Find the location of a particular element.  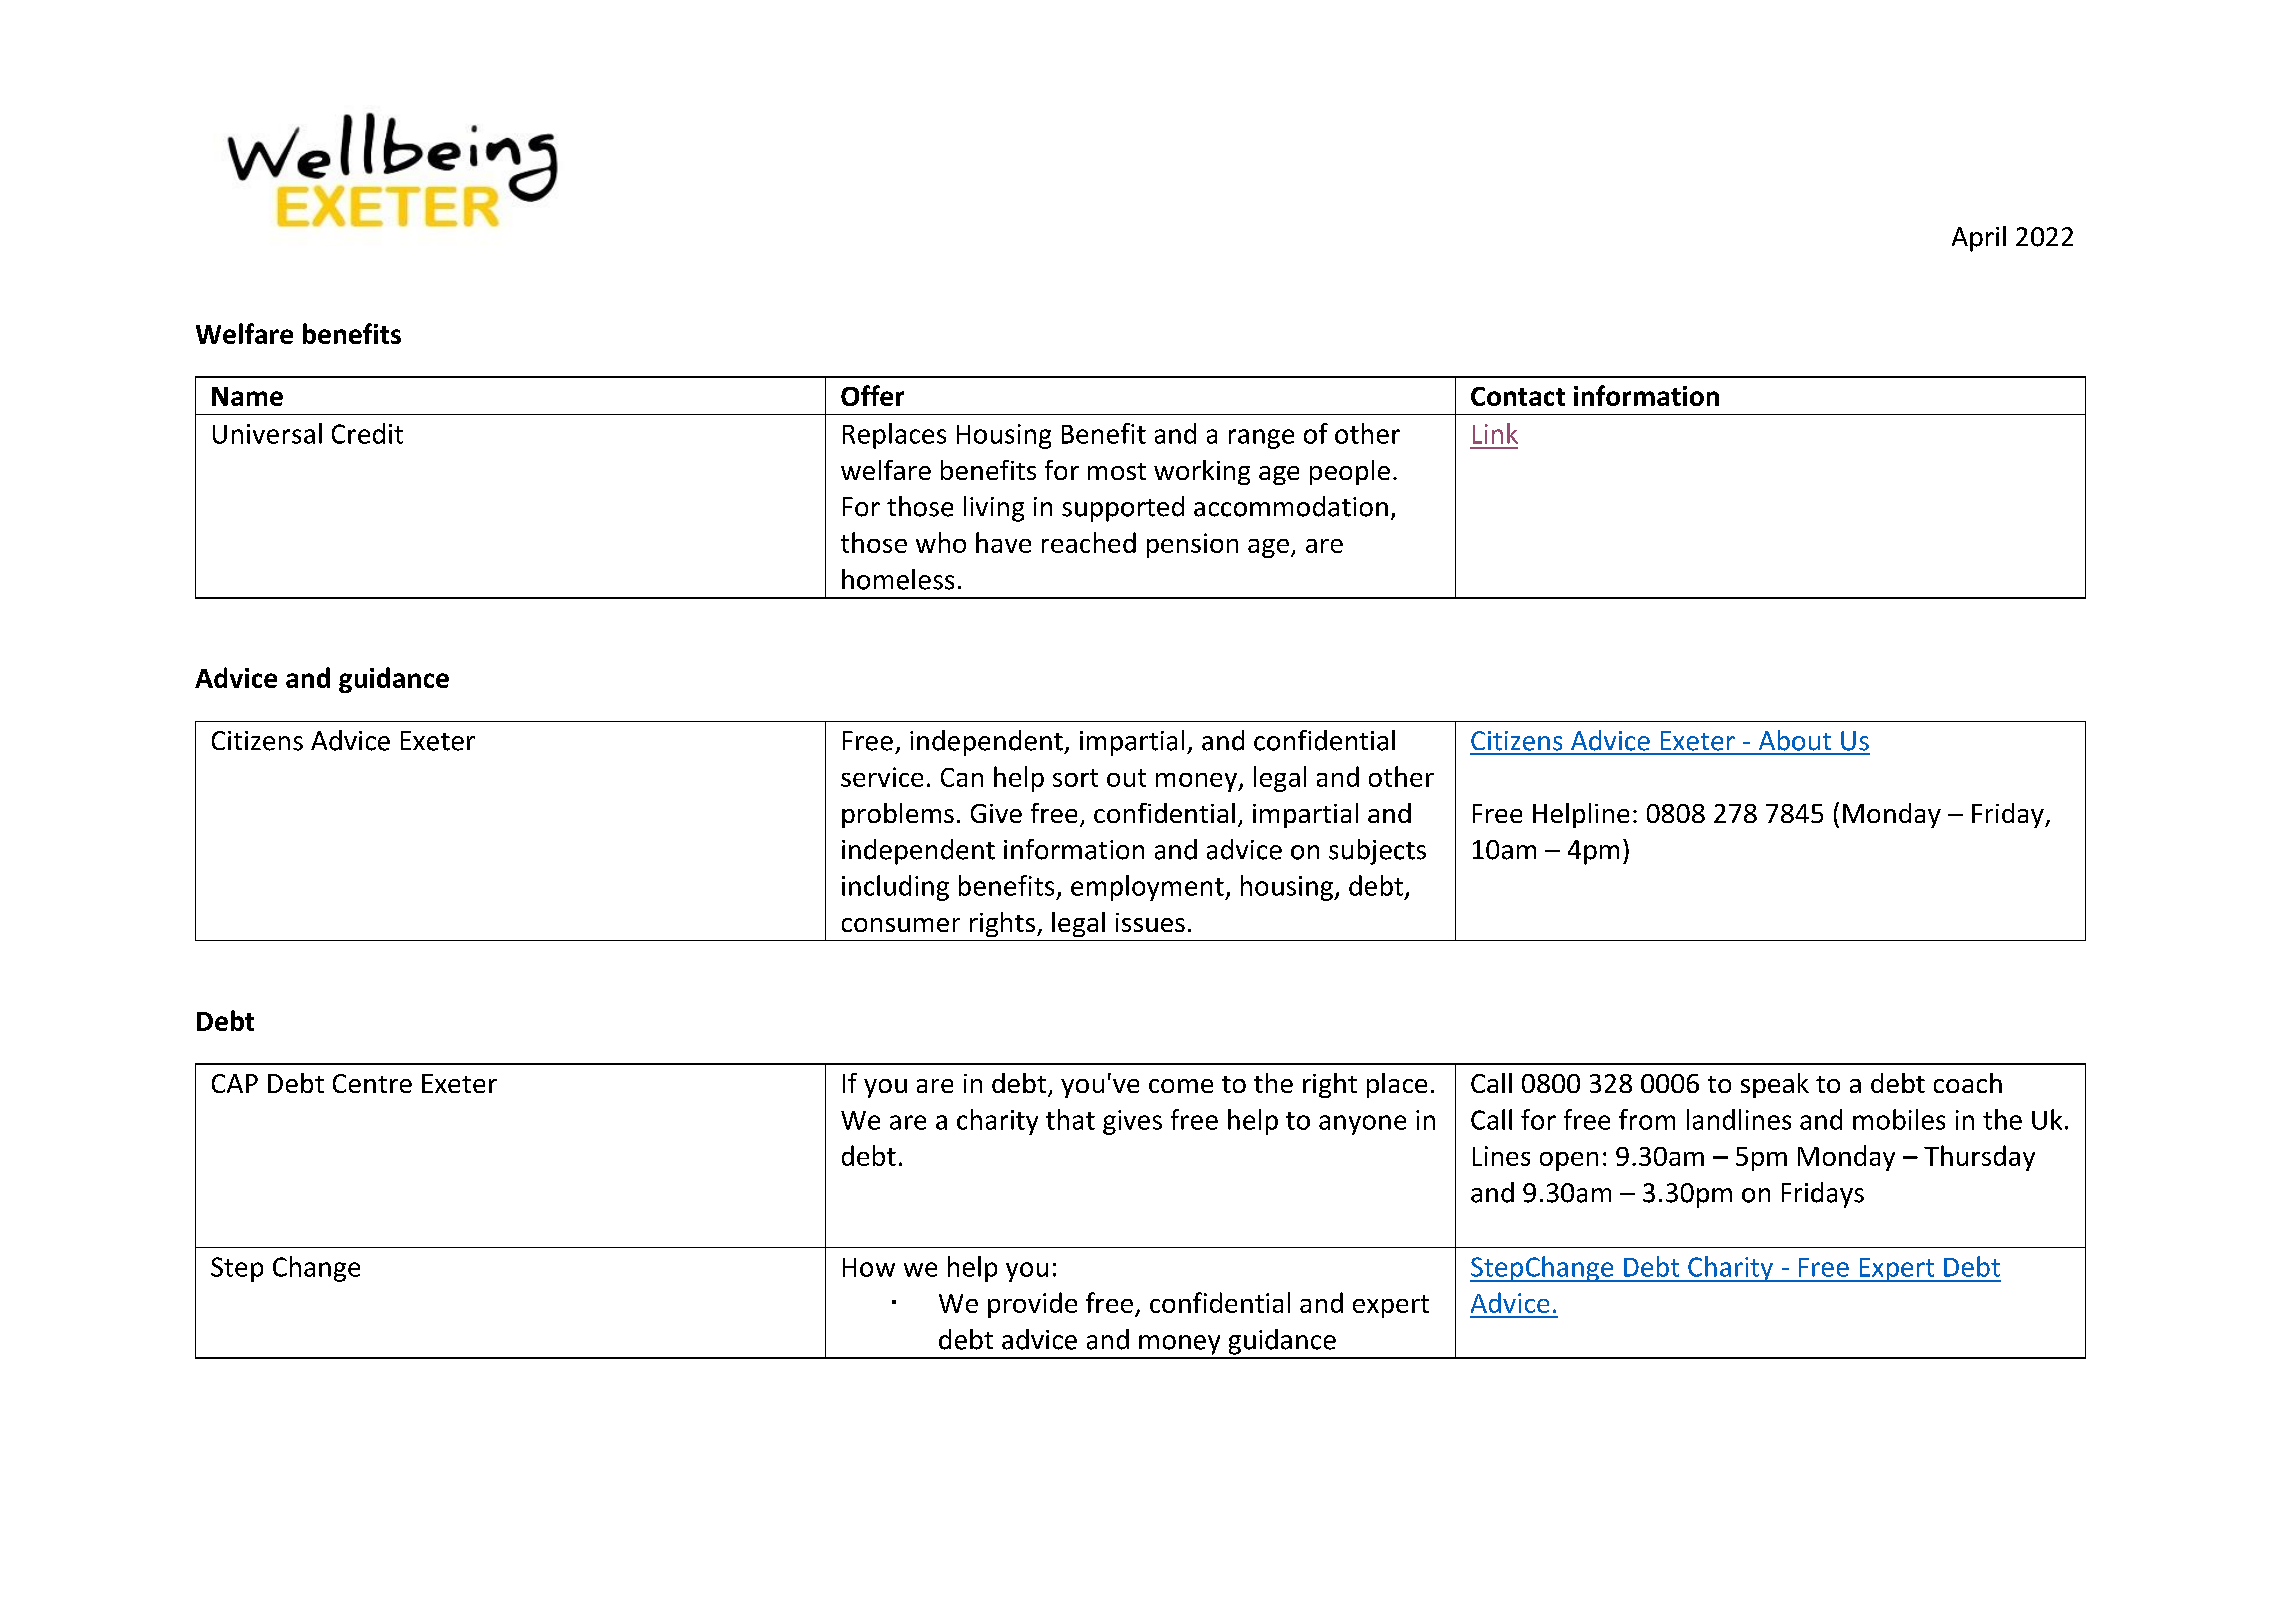

service is located at coordinates (882, 777).
